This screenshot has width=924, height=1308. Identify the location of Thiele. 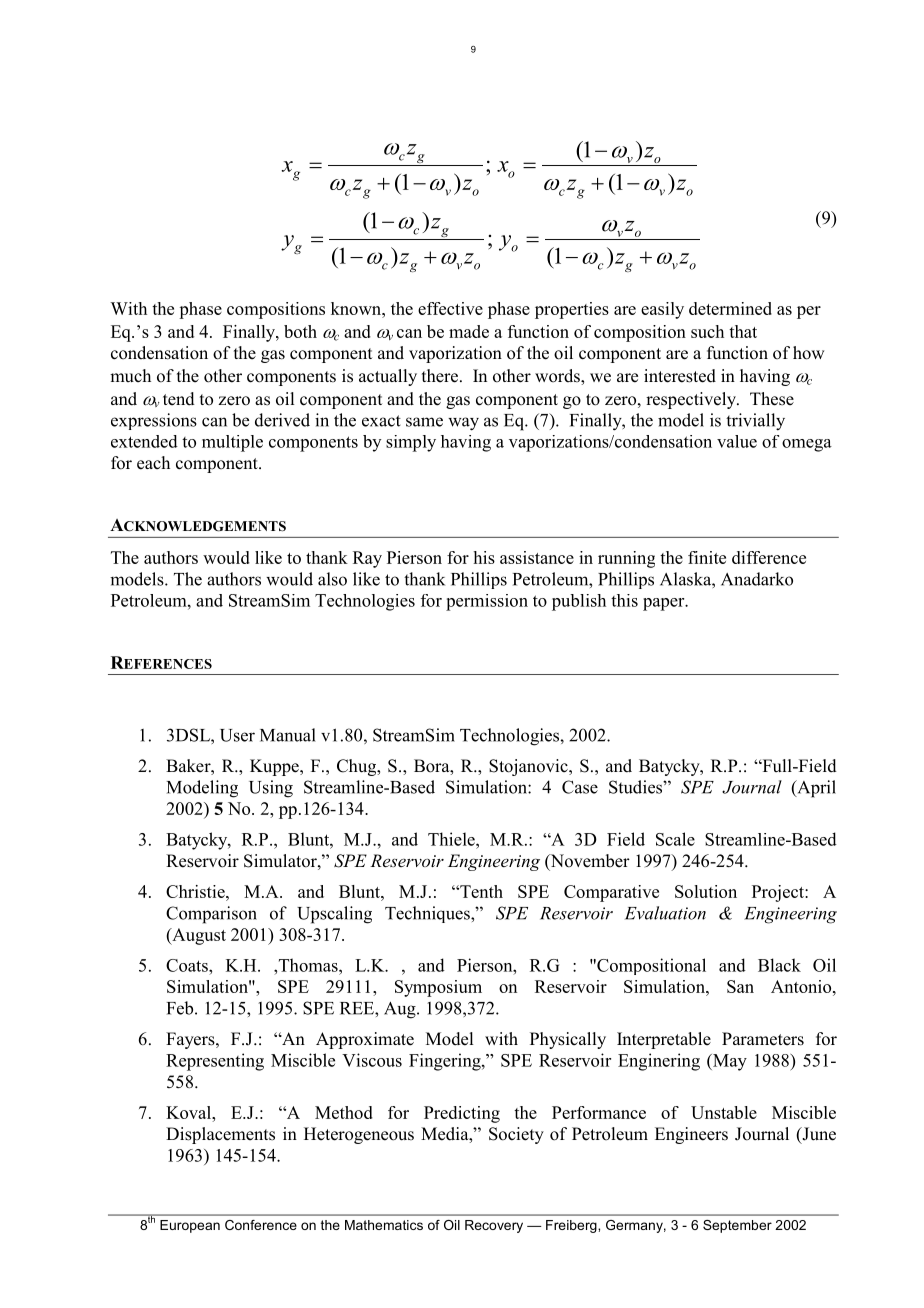
(452, 839).
